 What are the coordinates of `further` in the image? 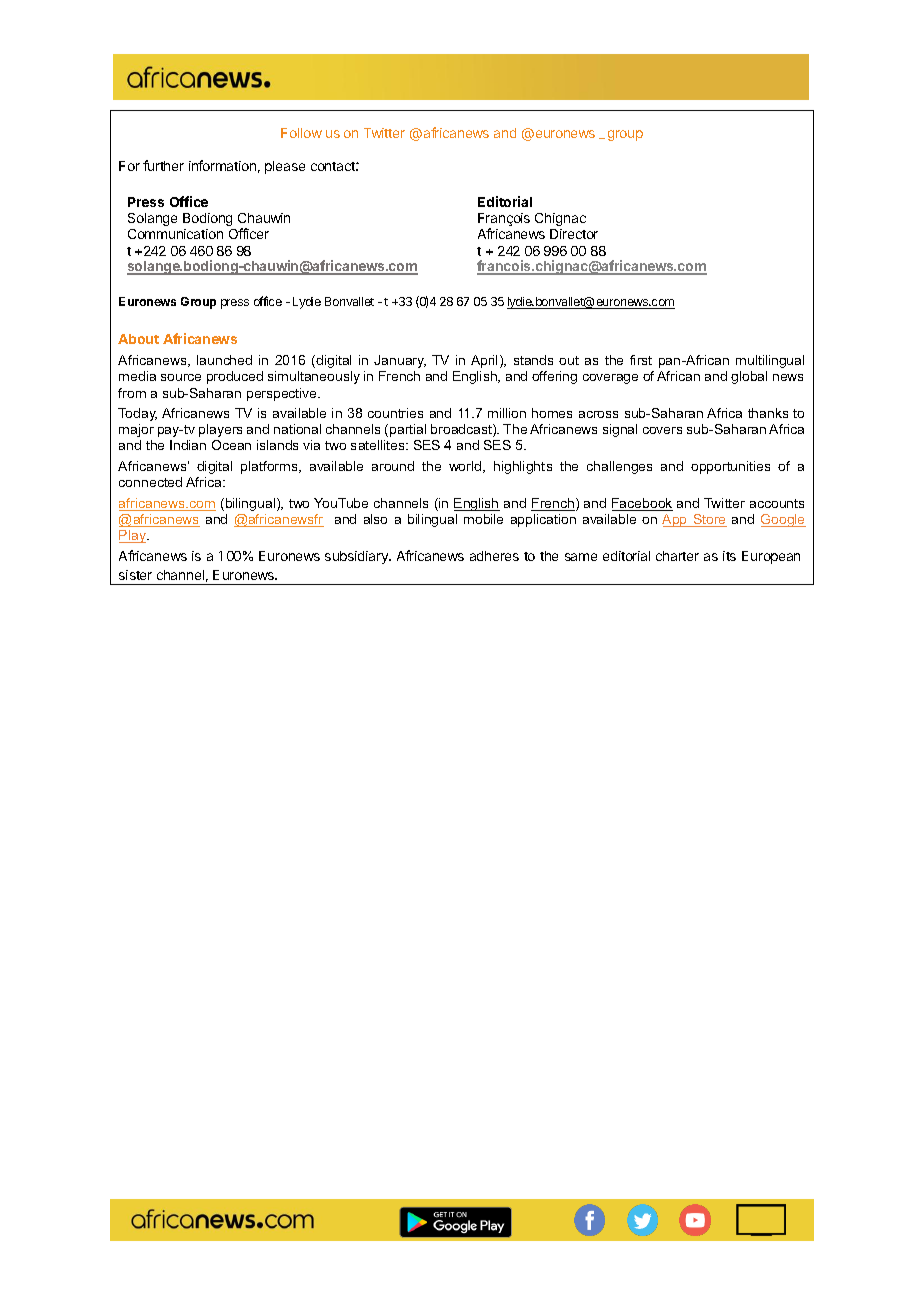 It's located at (163, 165).
